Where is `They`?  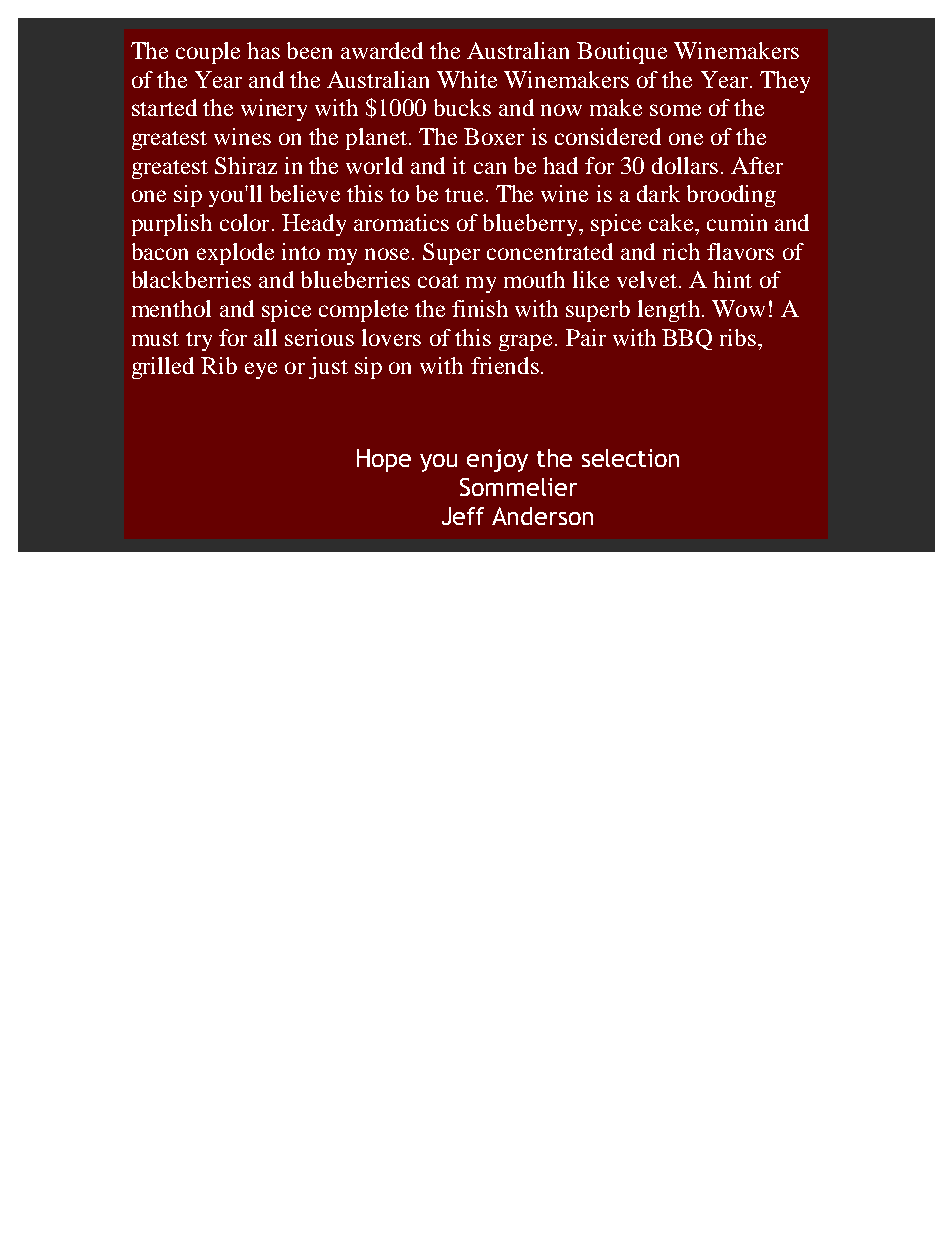
They is located at coordinates (785, 82).
